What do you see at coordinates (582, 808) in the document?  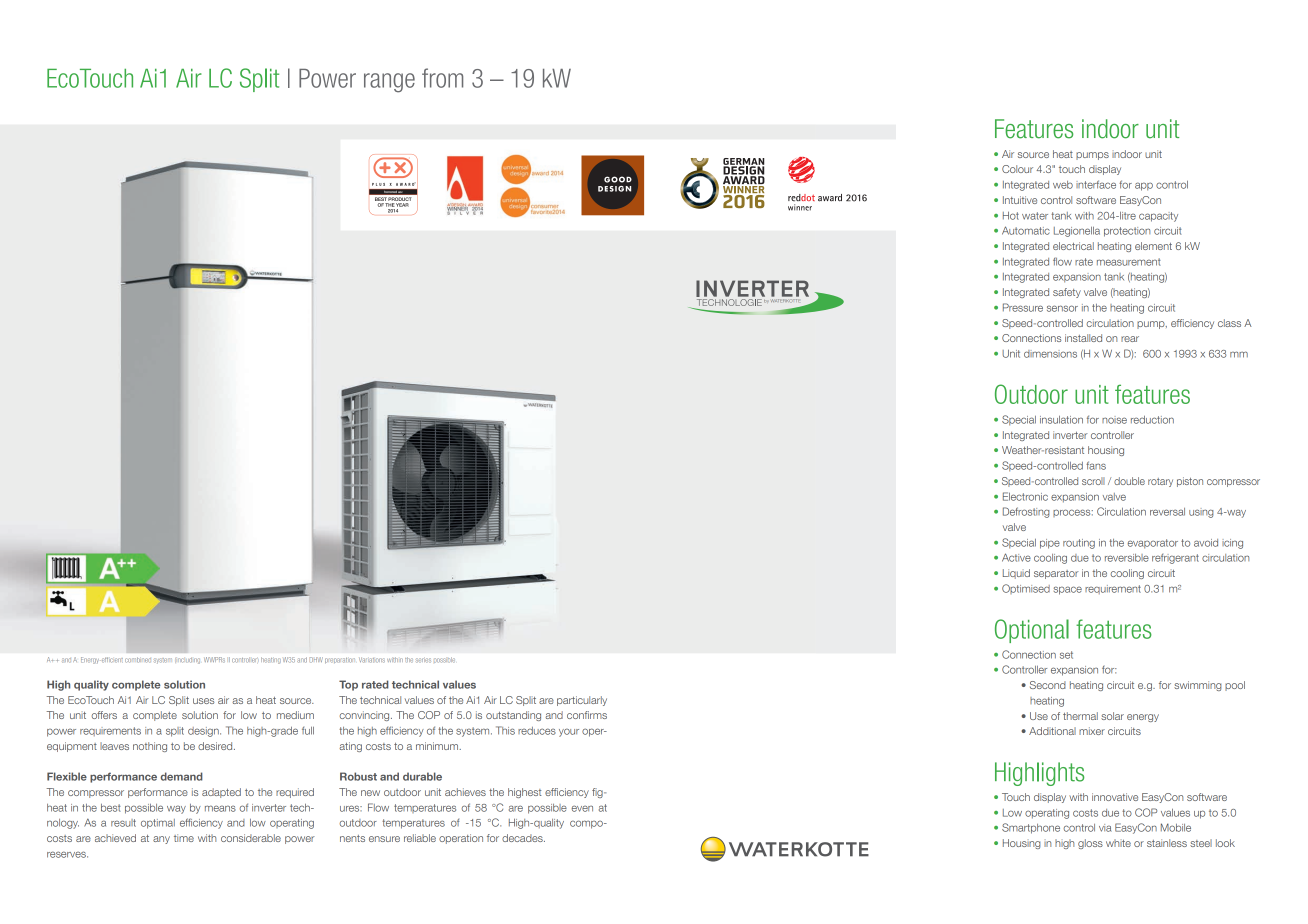 I see `even` at bounding box center [582, 808].
